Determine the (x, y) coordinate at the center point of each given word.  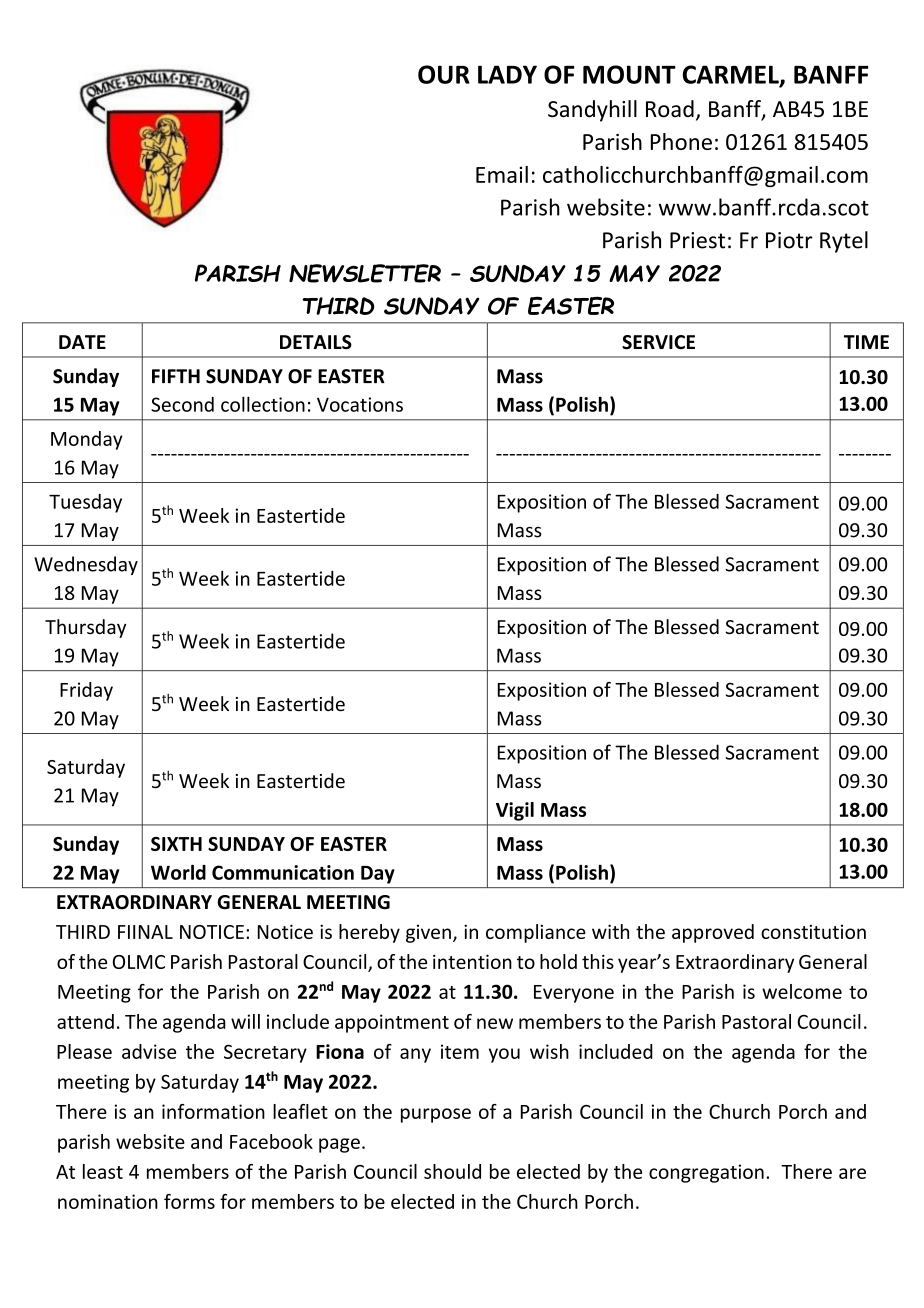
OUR (444, 74)
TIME (866, 342)
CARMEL (732, 75)
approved (713, 933)
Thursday (85, 628)
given (428, 934)
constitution (813, 932)
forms (189, 1201)
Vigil (515, 811)
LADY (507, 74)
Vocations (360, 404)
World (178, 872)
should (452, 1171)
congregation (706, 1173)
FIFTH (176, 376)
